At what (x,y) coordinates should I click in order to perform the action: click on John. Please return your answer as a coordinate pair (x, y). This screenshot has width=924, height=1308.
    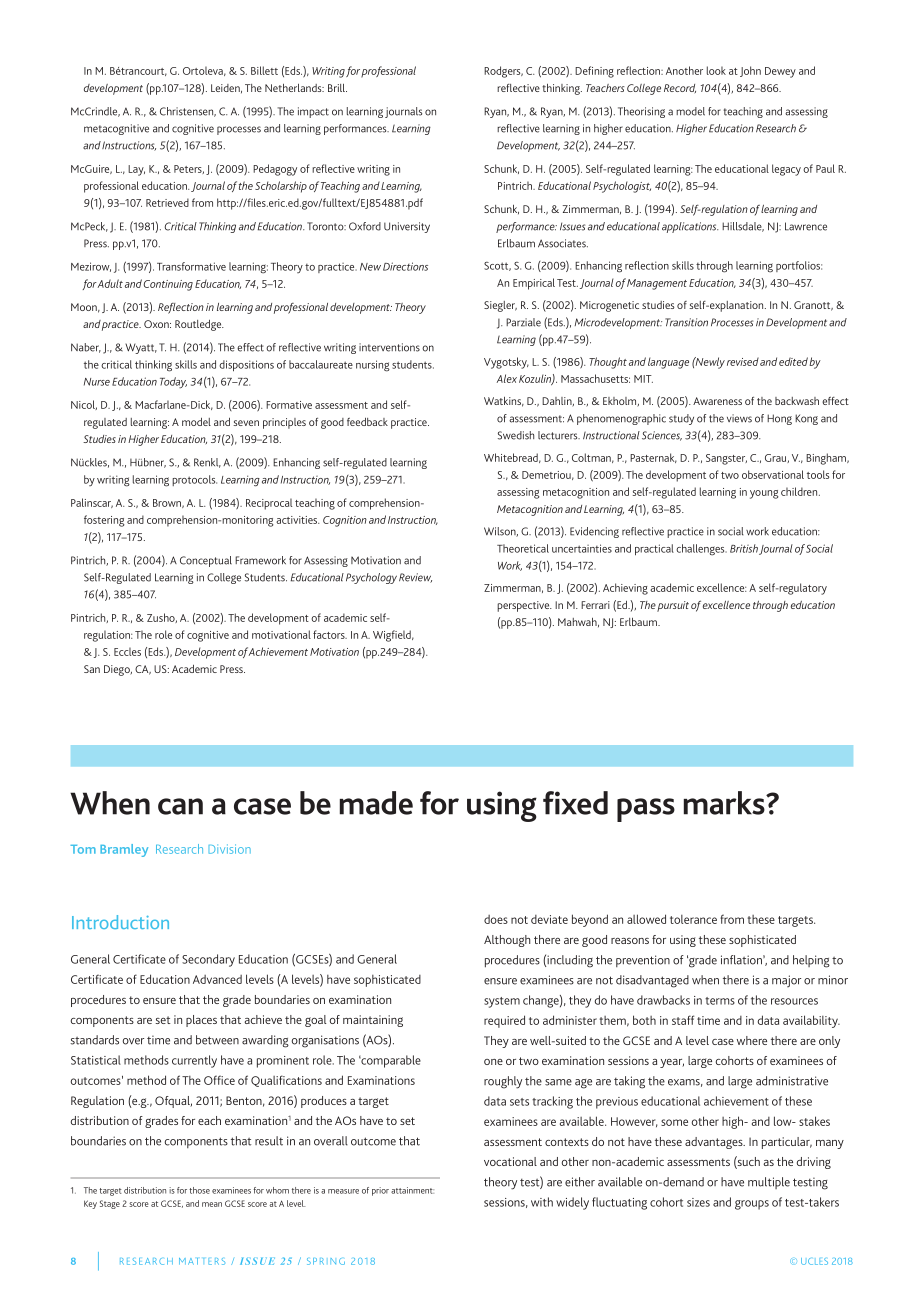
    Looking at the image, I should click on (750, 71).
